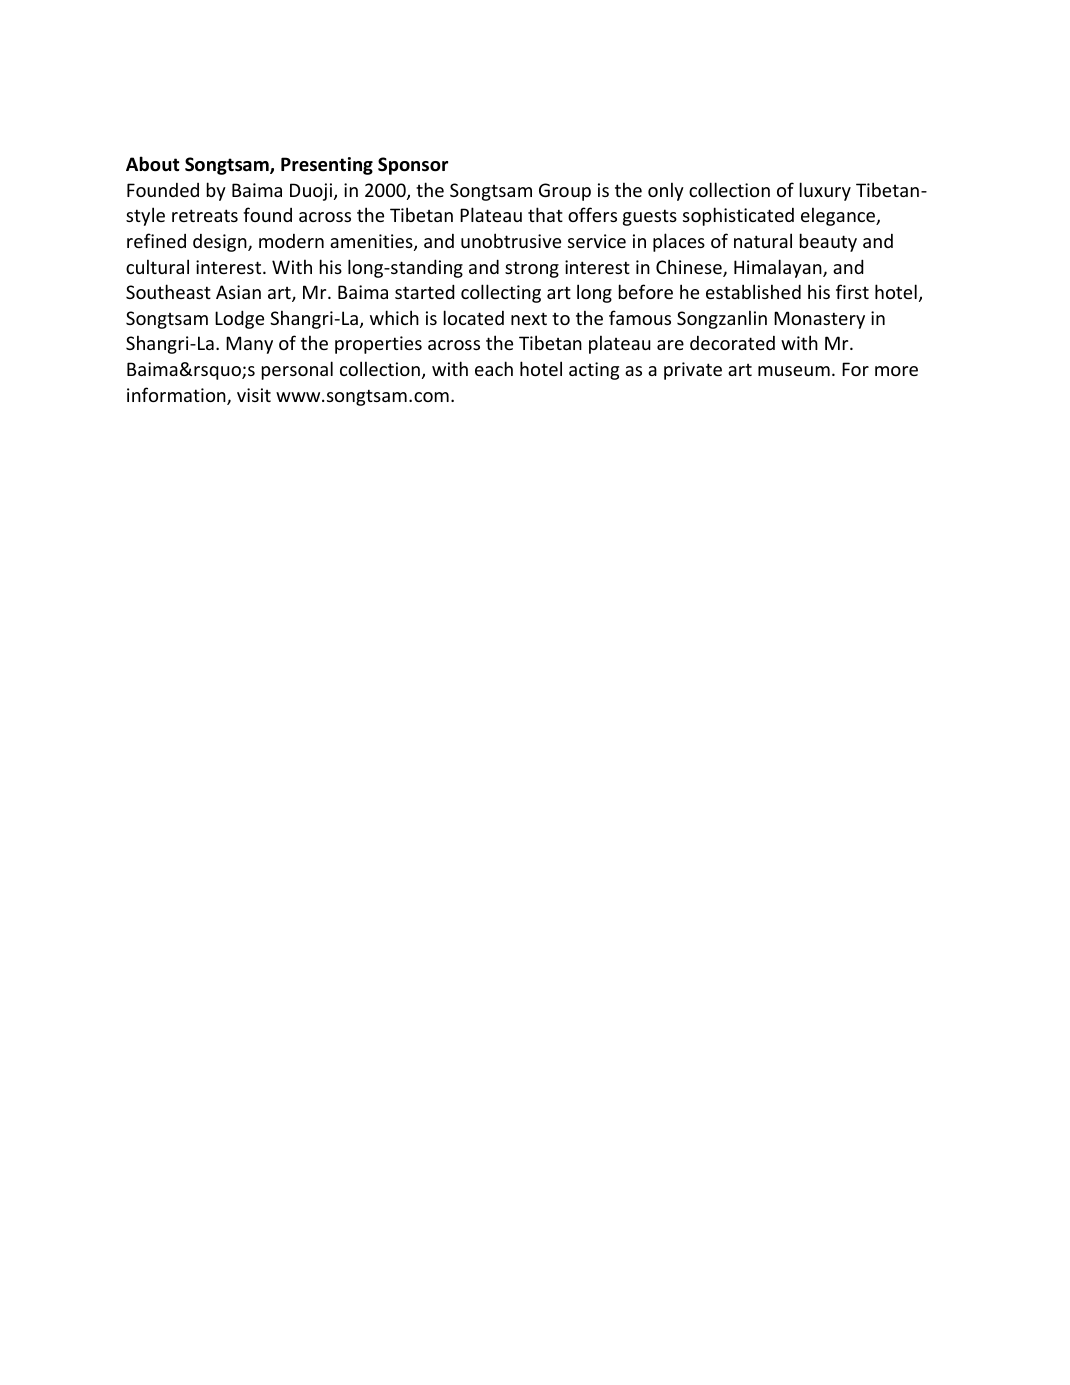 Image resolution: width=1070 pixels, height=1385 pixels. I want to click on visit, so click(254, 395).
